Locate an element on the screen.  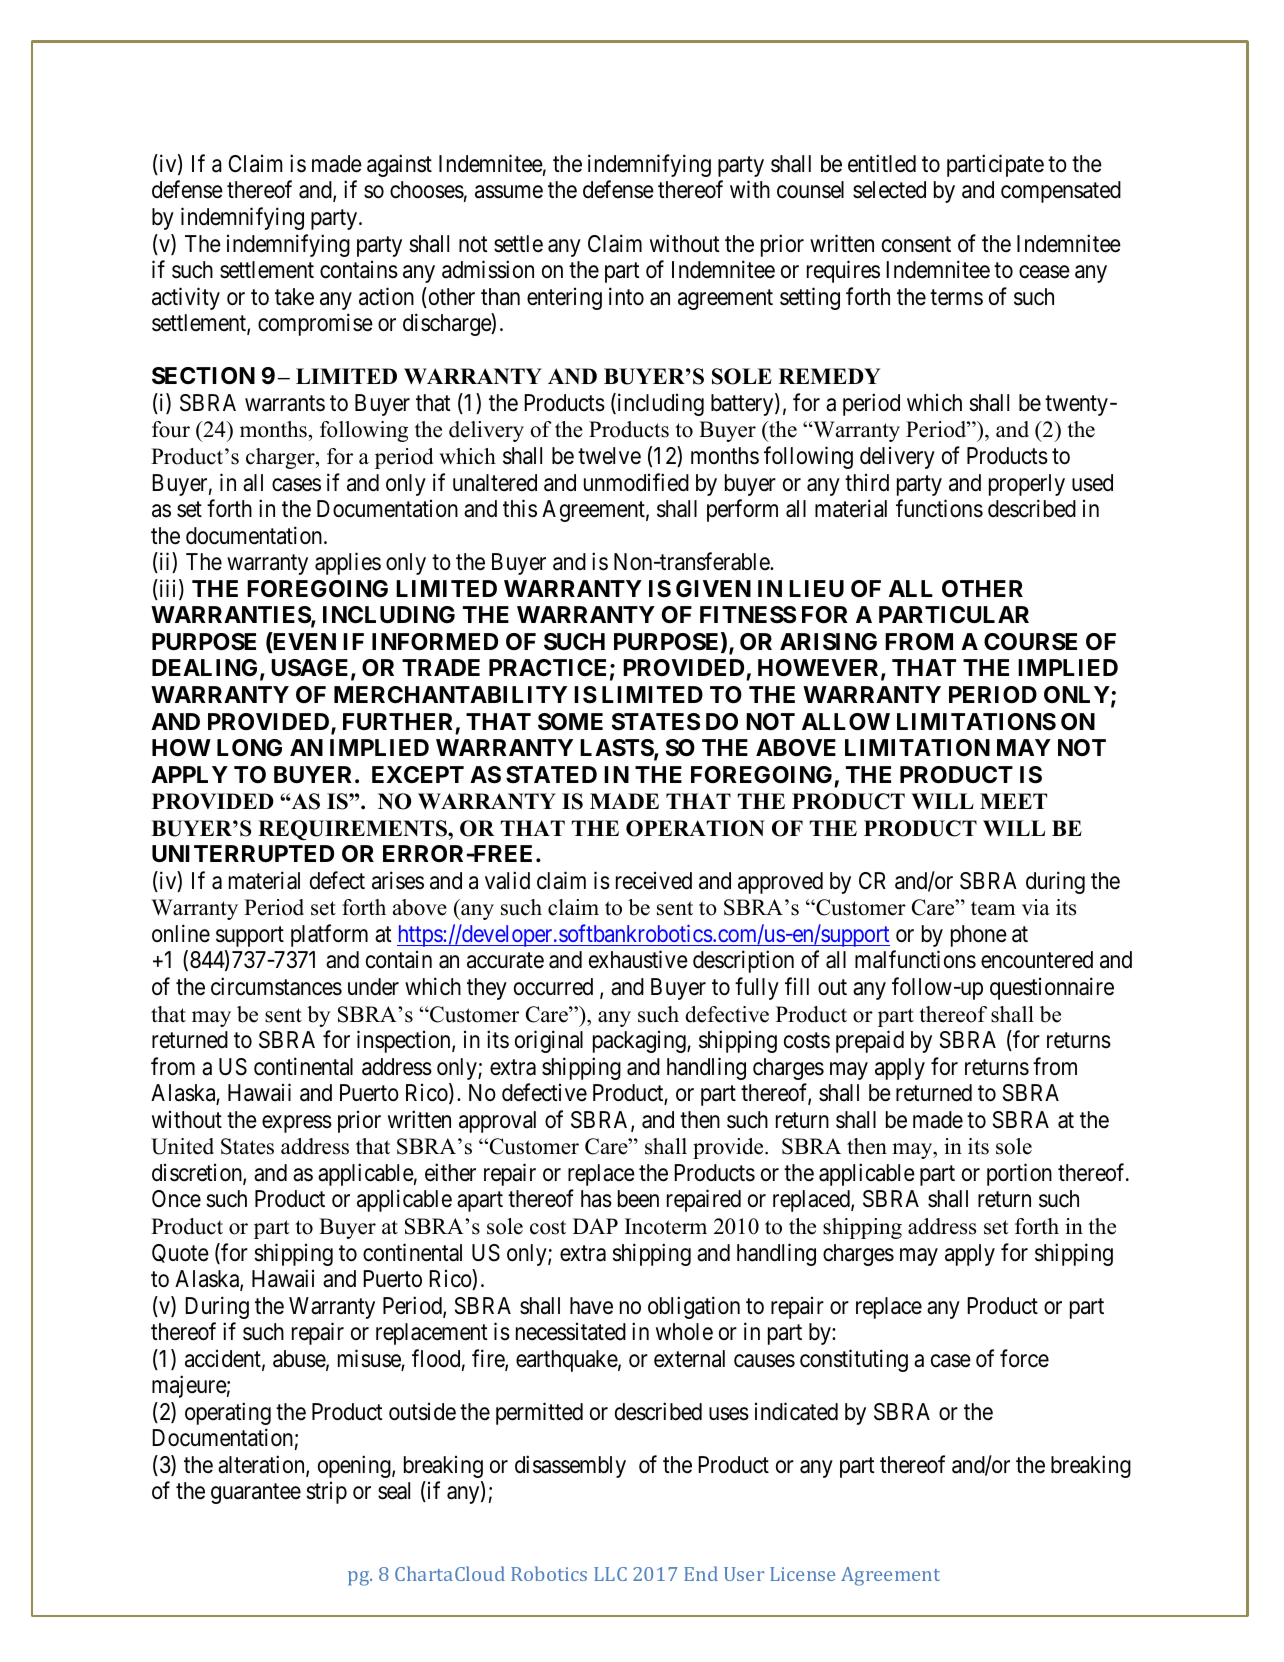
into is located at coordinates (626, 296).
